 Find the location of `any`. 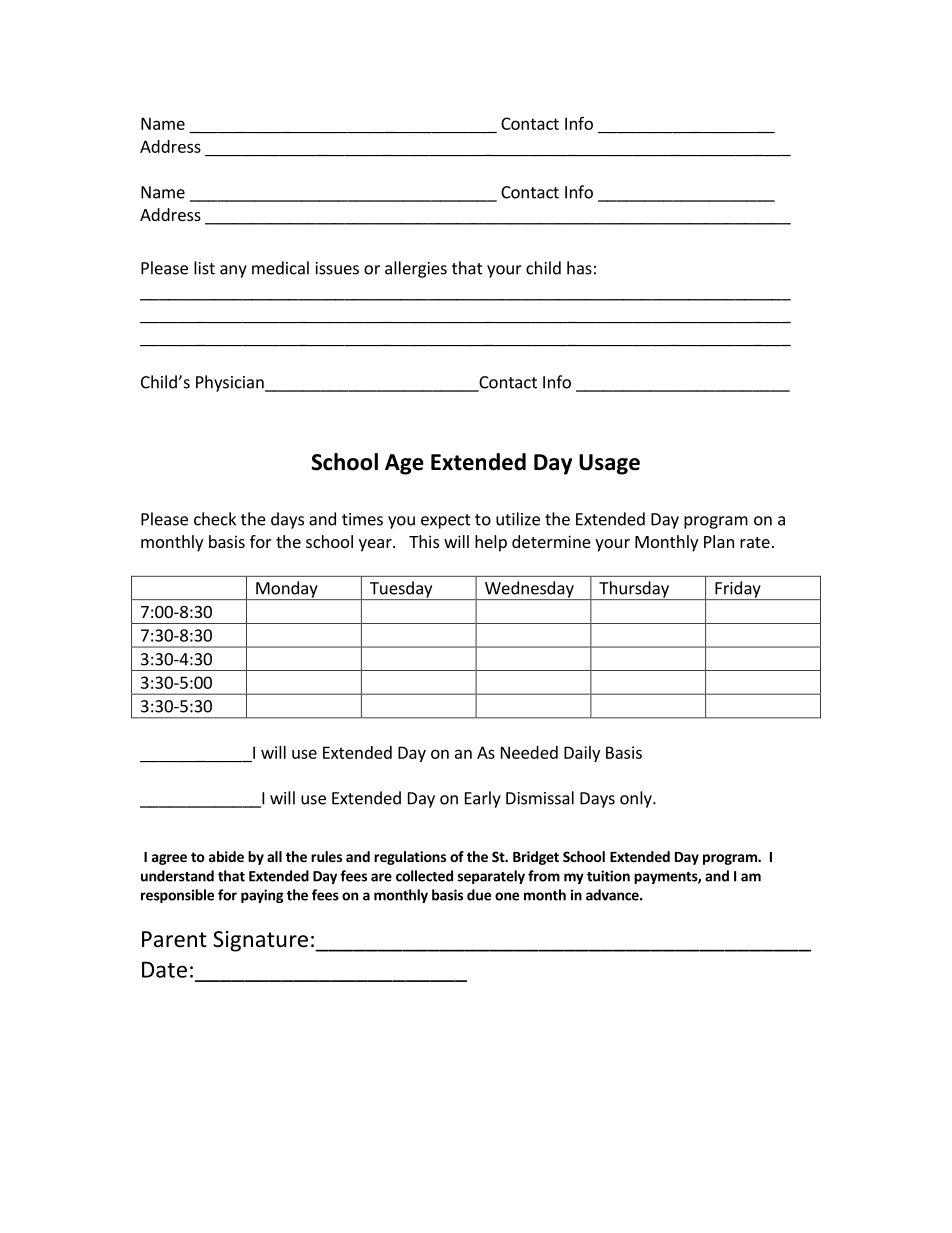

any is located at coordinates (233, 271).
